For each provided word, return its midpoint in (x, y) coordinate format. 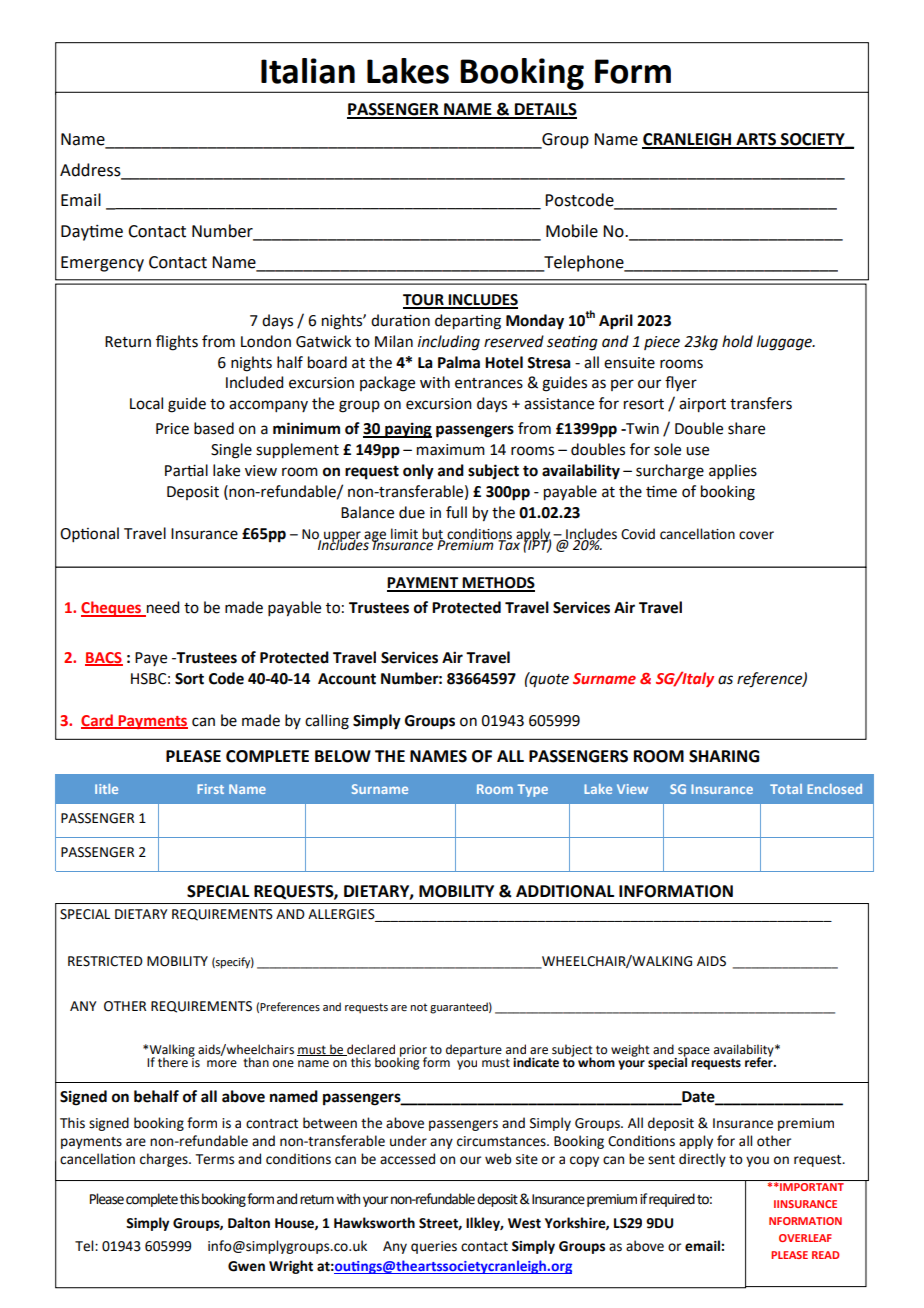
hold (737, 341)
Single (231, 451)
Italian (308, 71)
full (456, 512)
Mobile (572, 231)
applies (733, 471)
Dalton (249, 1223)
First (210, 789)
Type (533, 790)
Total (786, 789)
